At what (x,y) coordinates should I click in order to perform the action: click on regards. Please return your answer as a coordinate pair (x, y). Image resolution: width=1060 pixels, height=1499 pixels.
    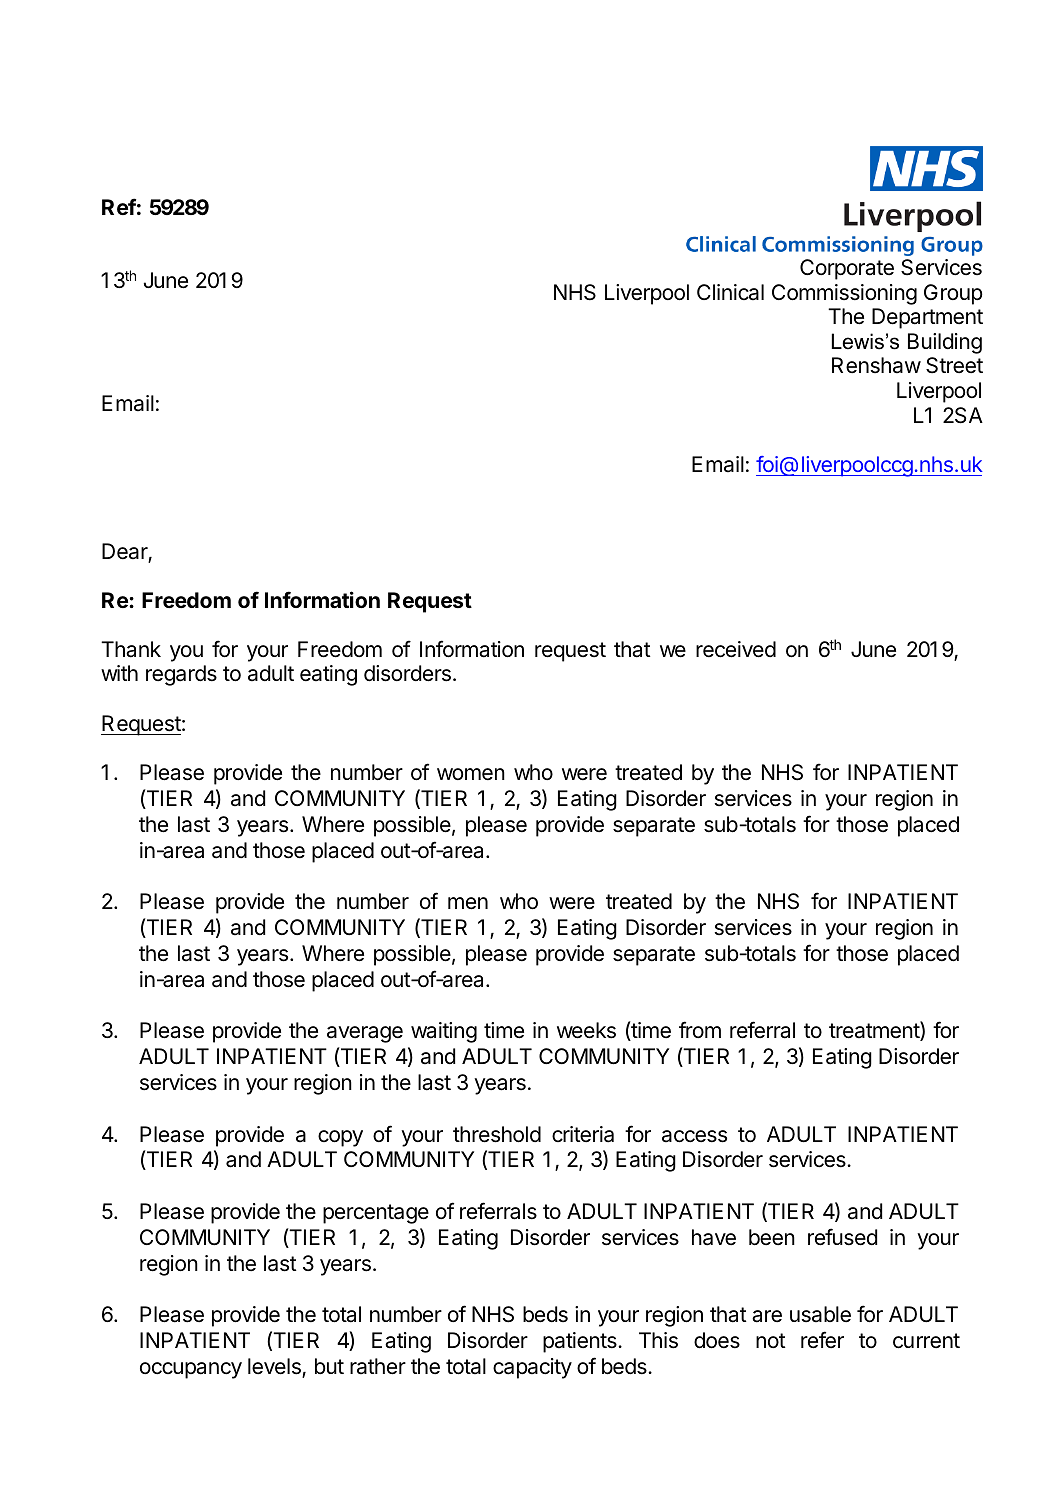
    Looking at the image, I should click on (181, 675).
